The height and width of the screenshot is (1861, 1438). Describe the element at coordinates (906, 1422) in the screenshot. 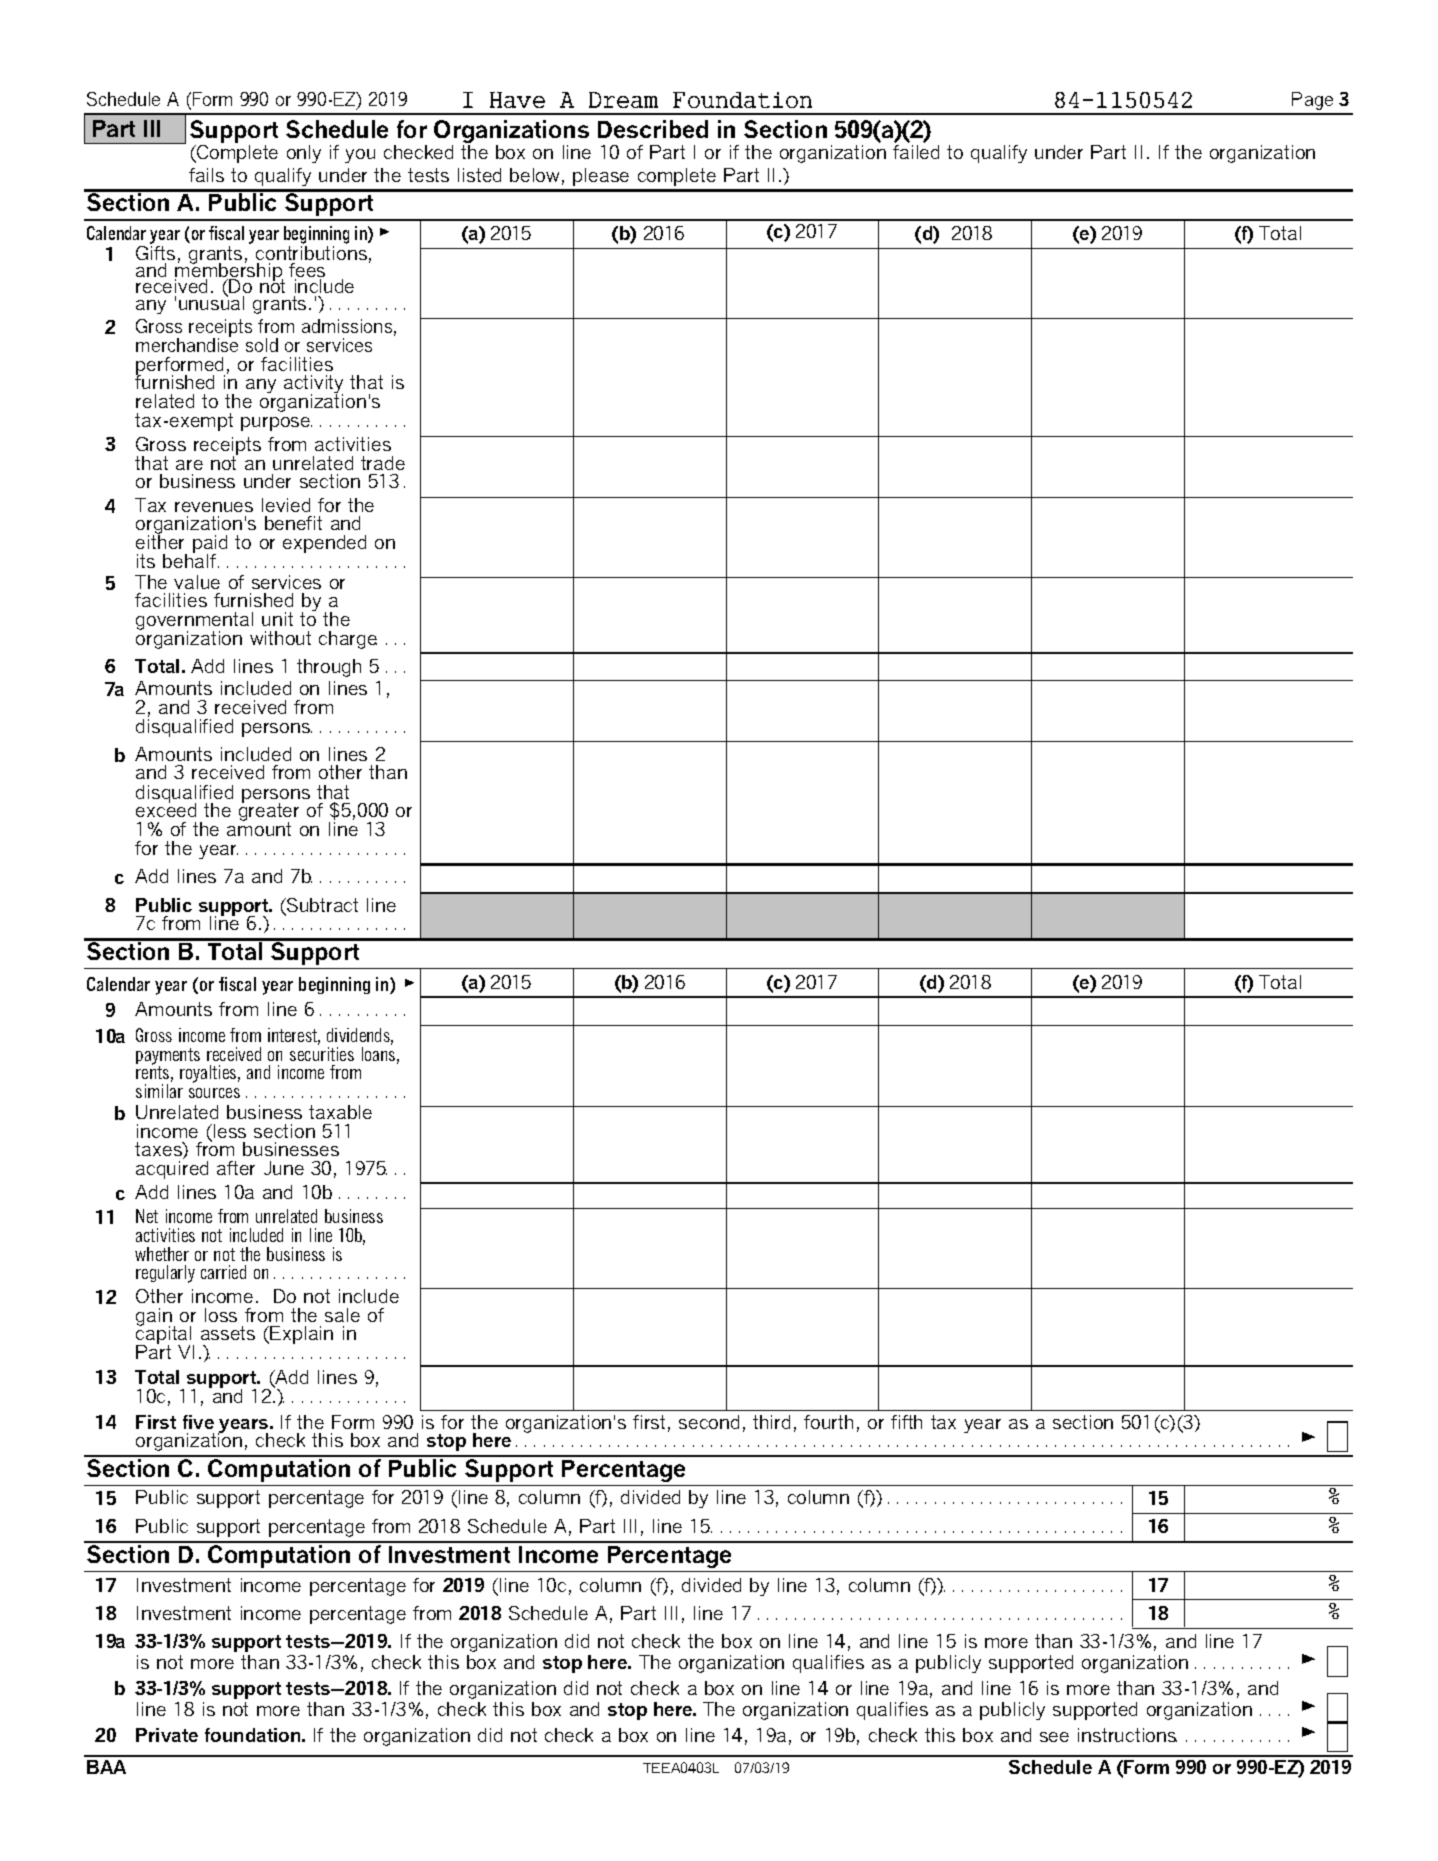

I see `fifth` at that location.
